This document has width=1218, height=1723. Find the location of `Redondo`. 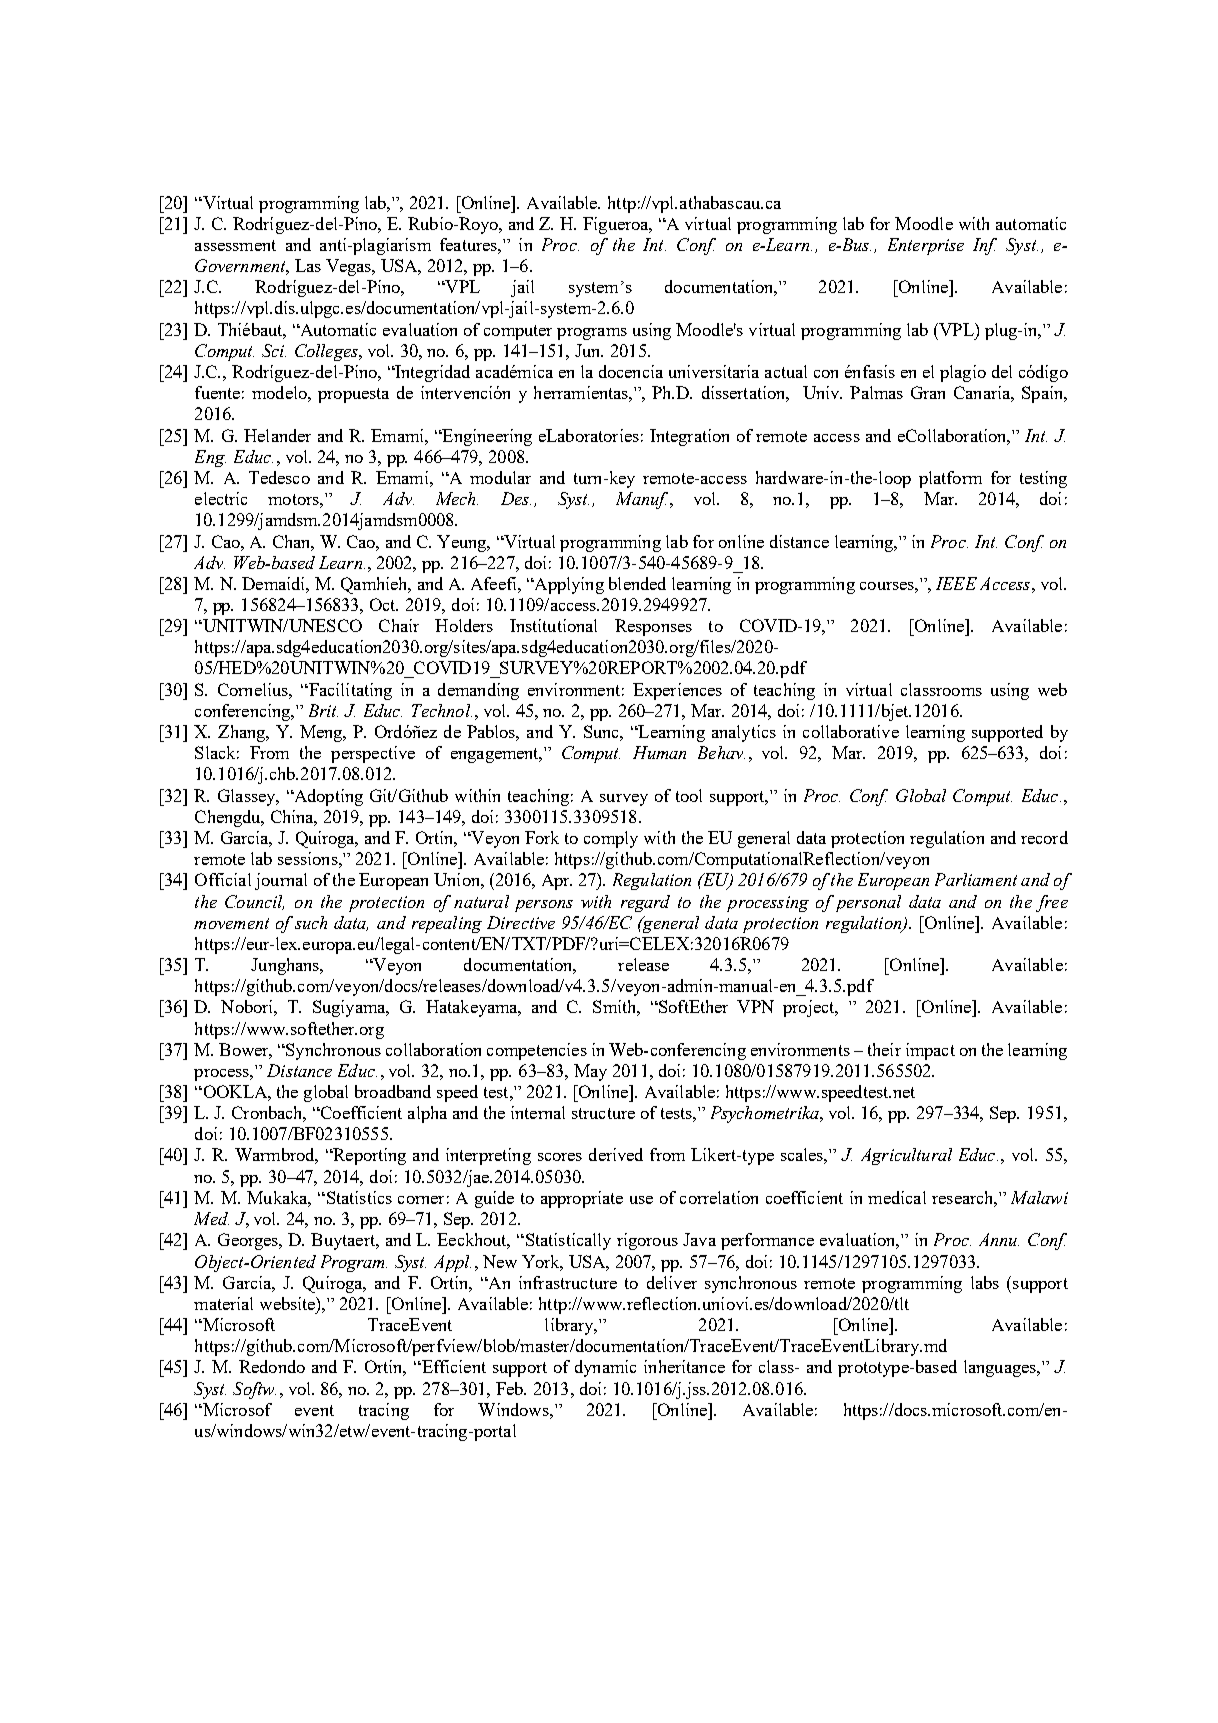

Redondo is located at coordinates (272, 1366).
